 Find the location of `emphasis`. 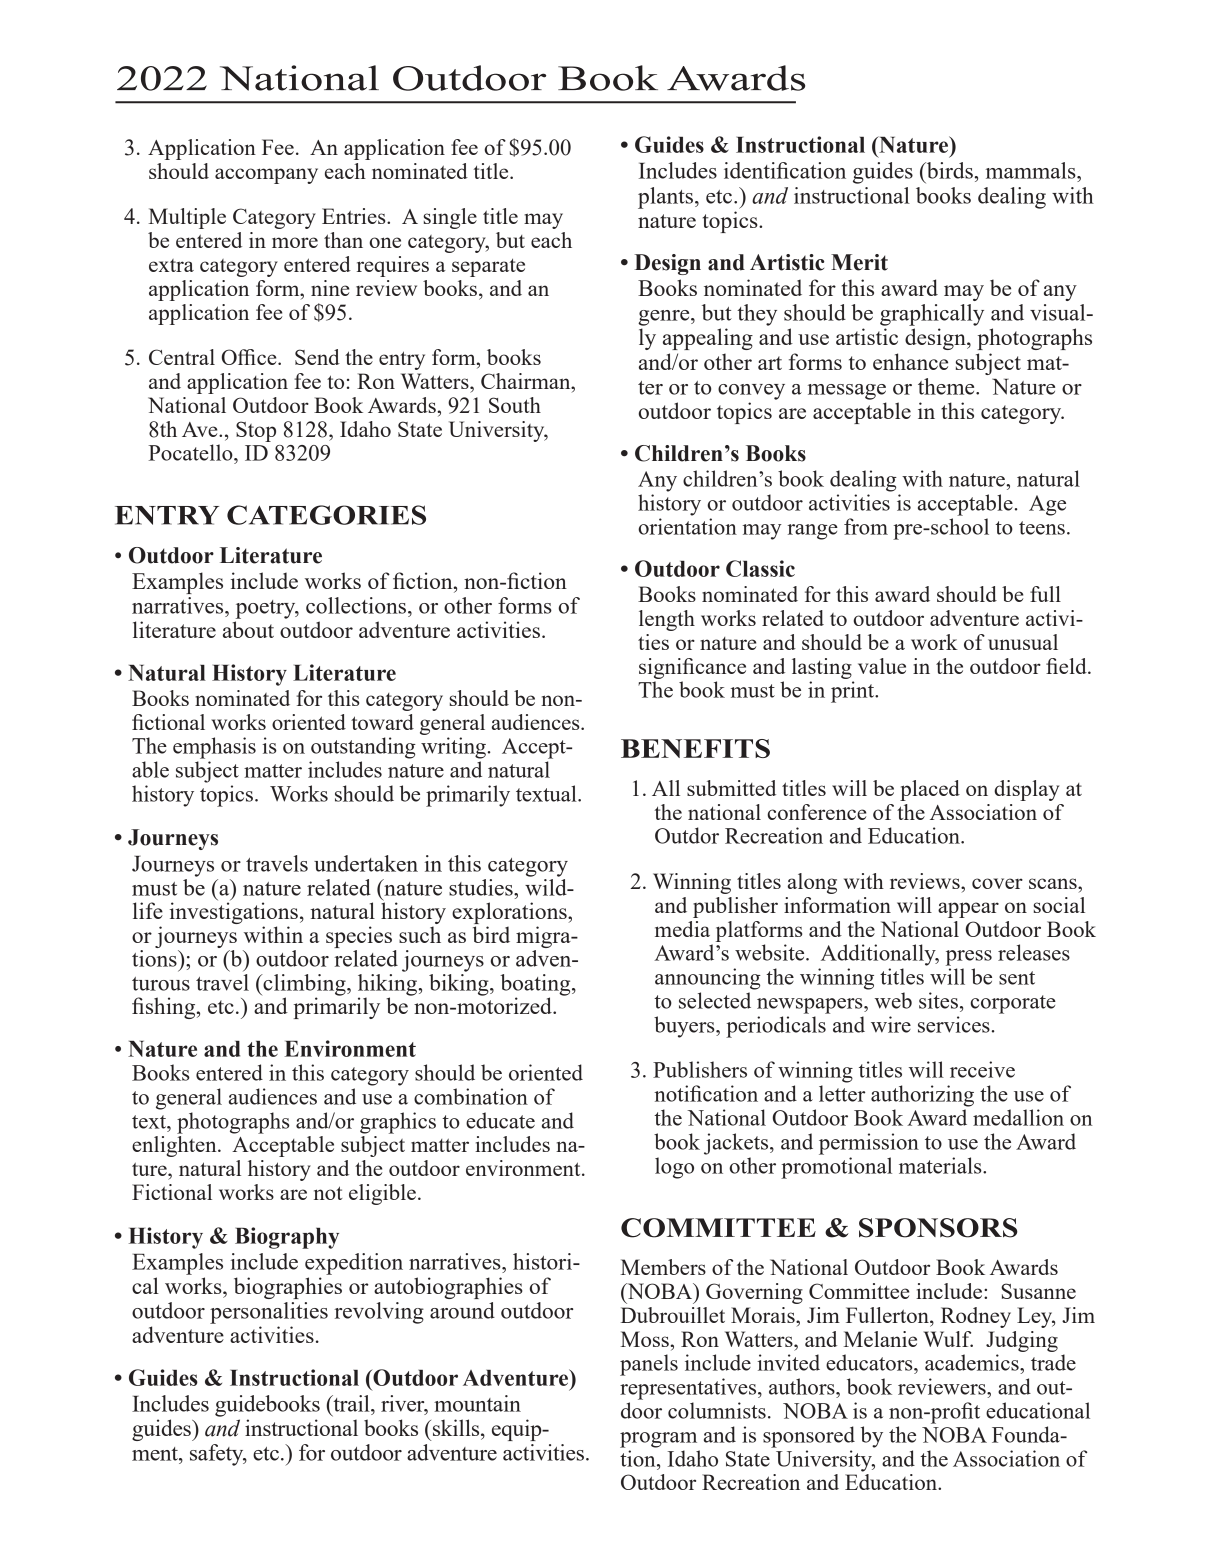

emphasis is located at coordinates (214, 748).
